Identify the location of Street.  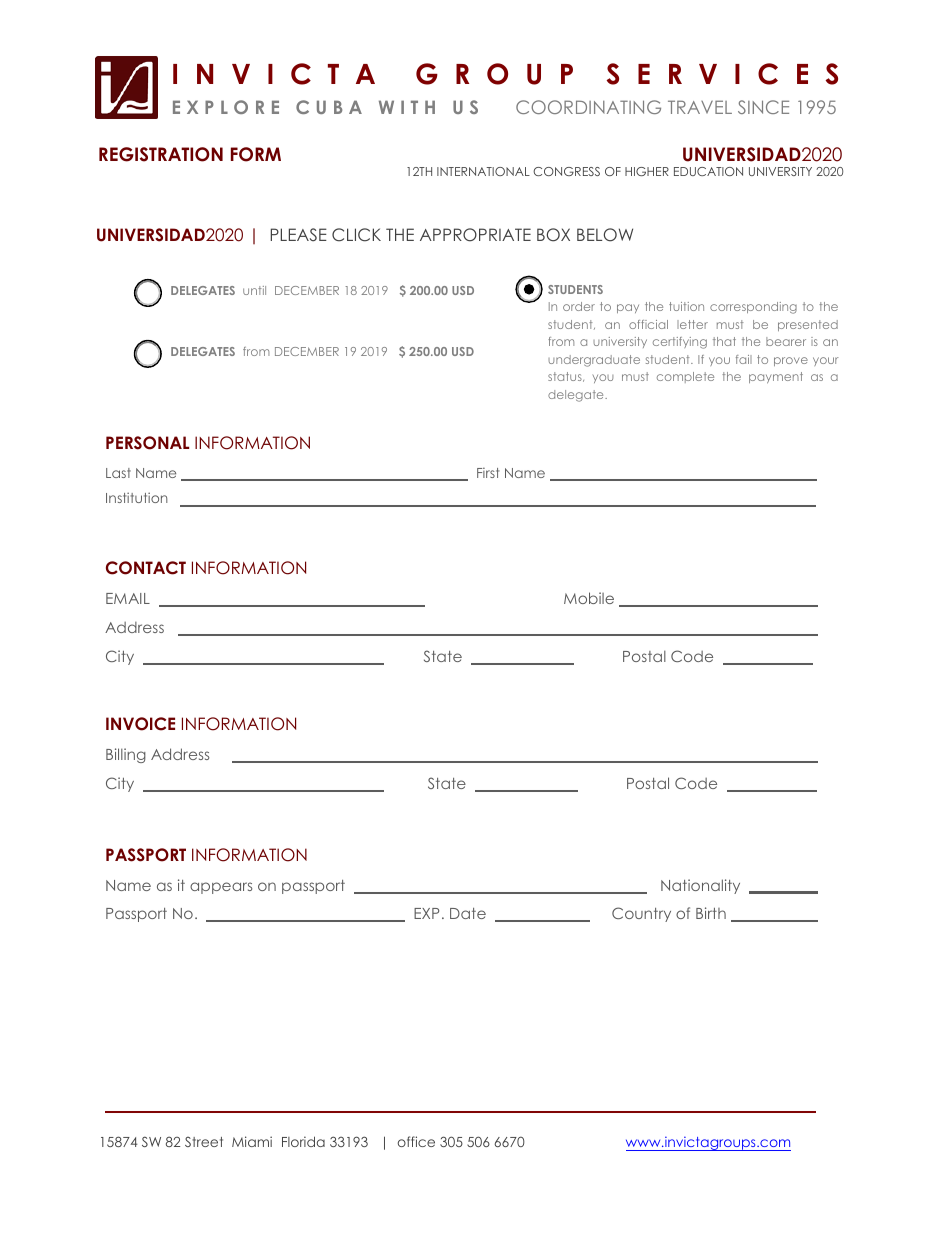
(204, 1142).
